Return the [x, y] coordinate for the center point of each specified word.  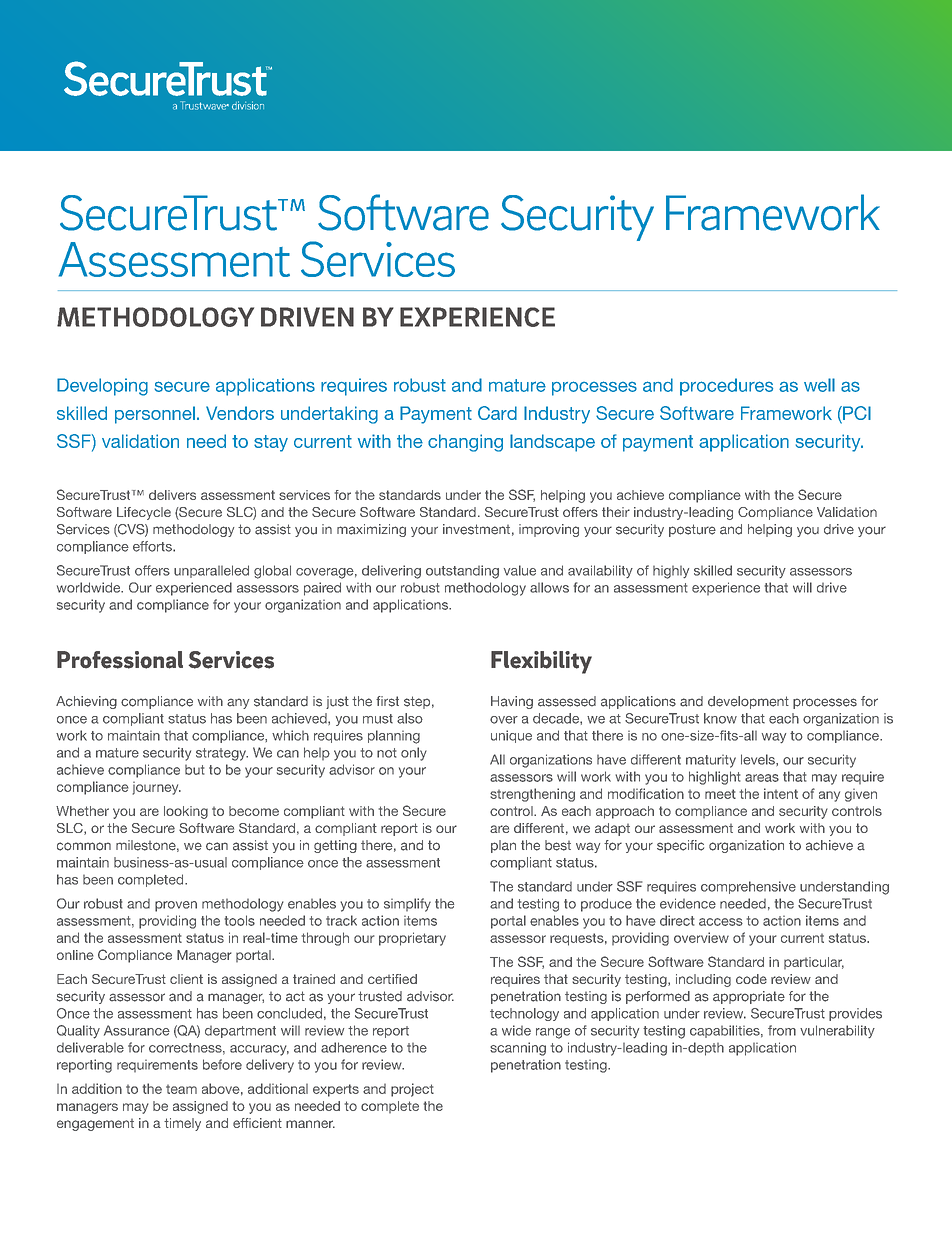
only [414, 754]
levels [759, 760]
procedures [726, 387]
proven [176, 906]
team [181, 1089]
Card [497, 413]
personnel [155, 415]
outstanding [462, 572]
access [721, 922]
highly [671, 572]
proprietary [412, 939]
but [195, 769]
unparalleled [211, 571]
